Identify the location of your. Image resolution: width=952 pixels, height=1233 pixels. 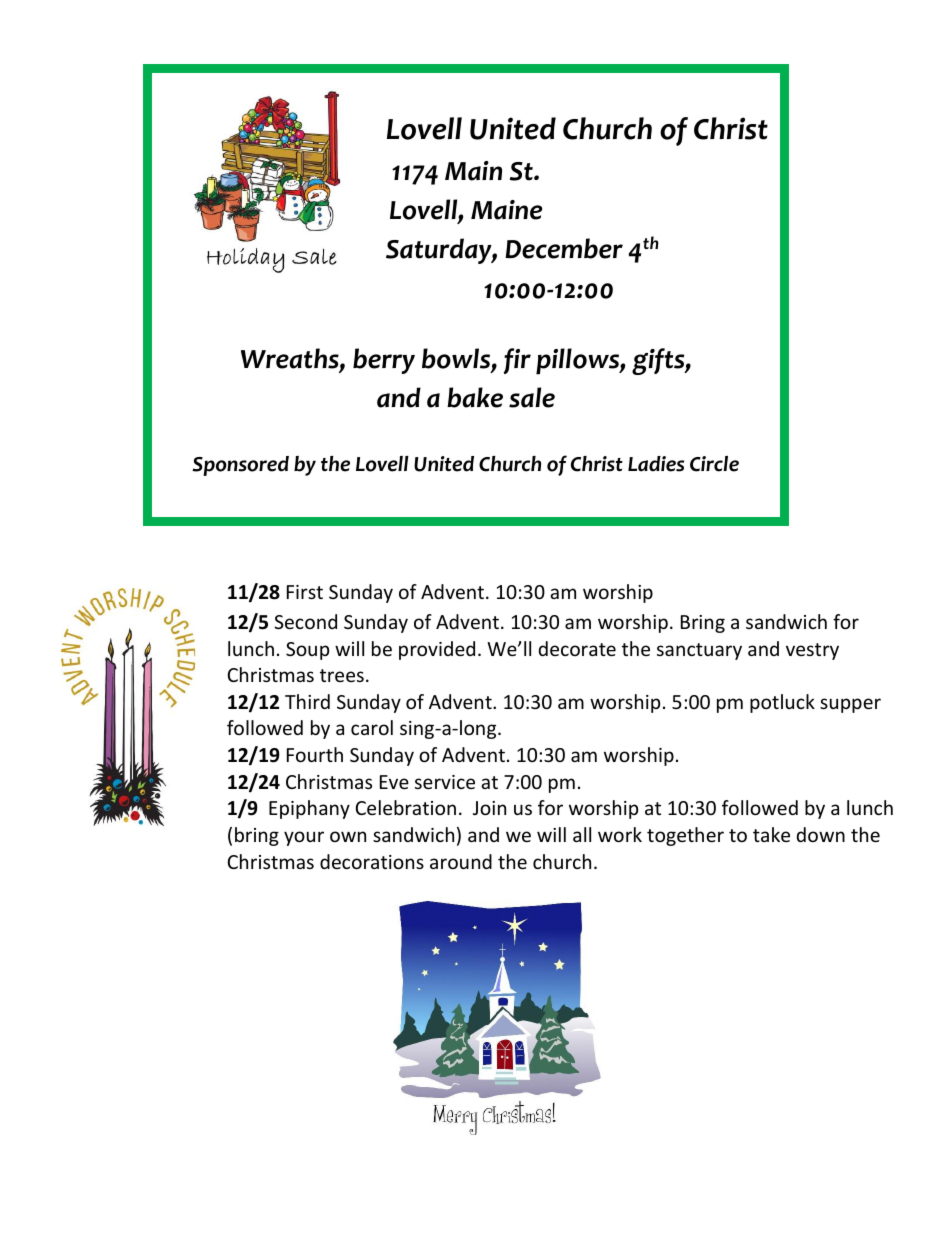
(304, 838).
